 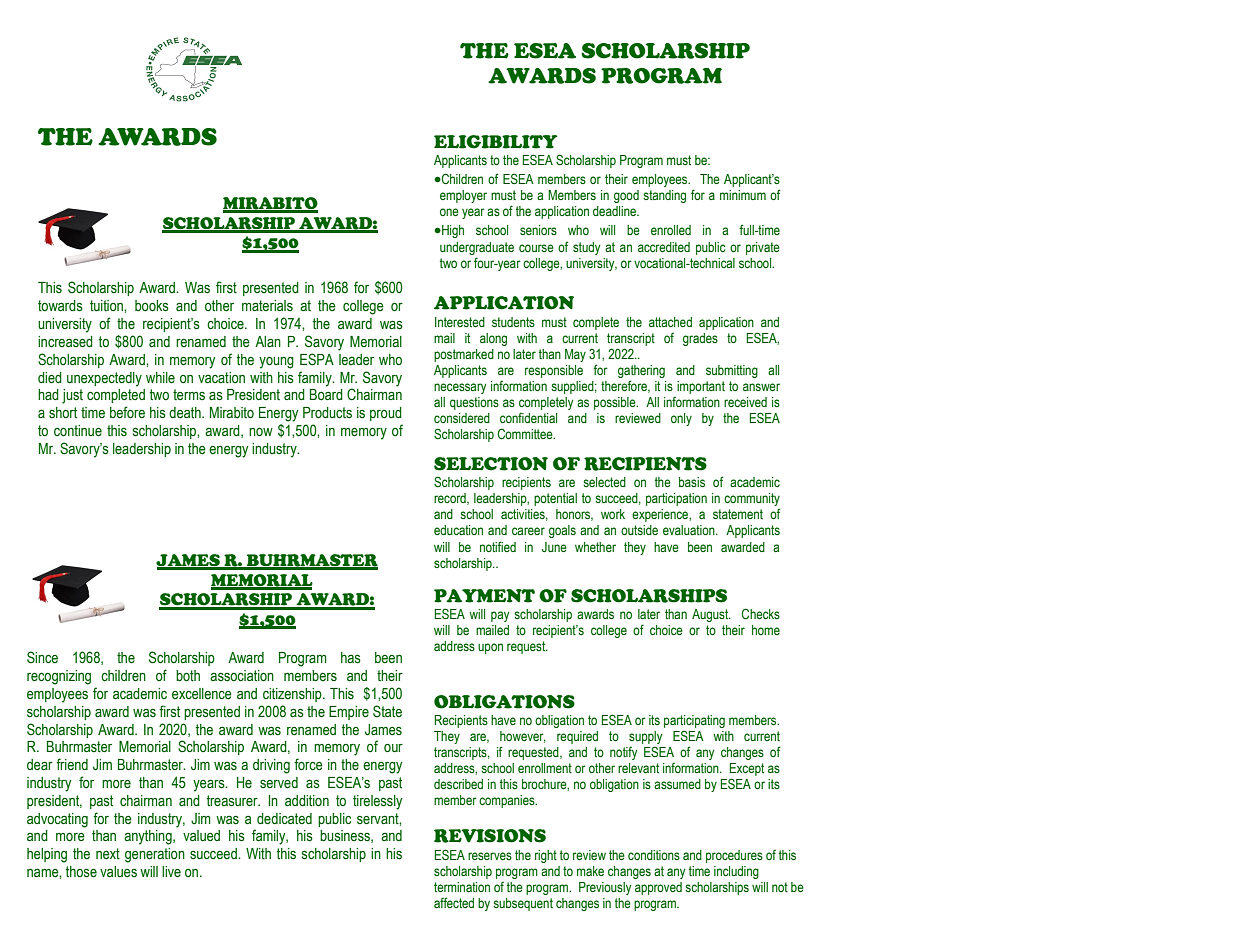 I want to click on employer, so click(x=463, y=196).
